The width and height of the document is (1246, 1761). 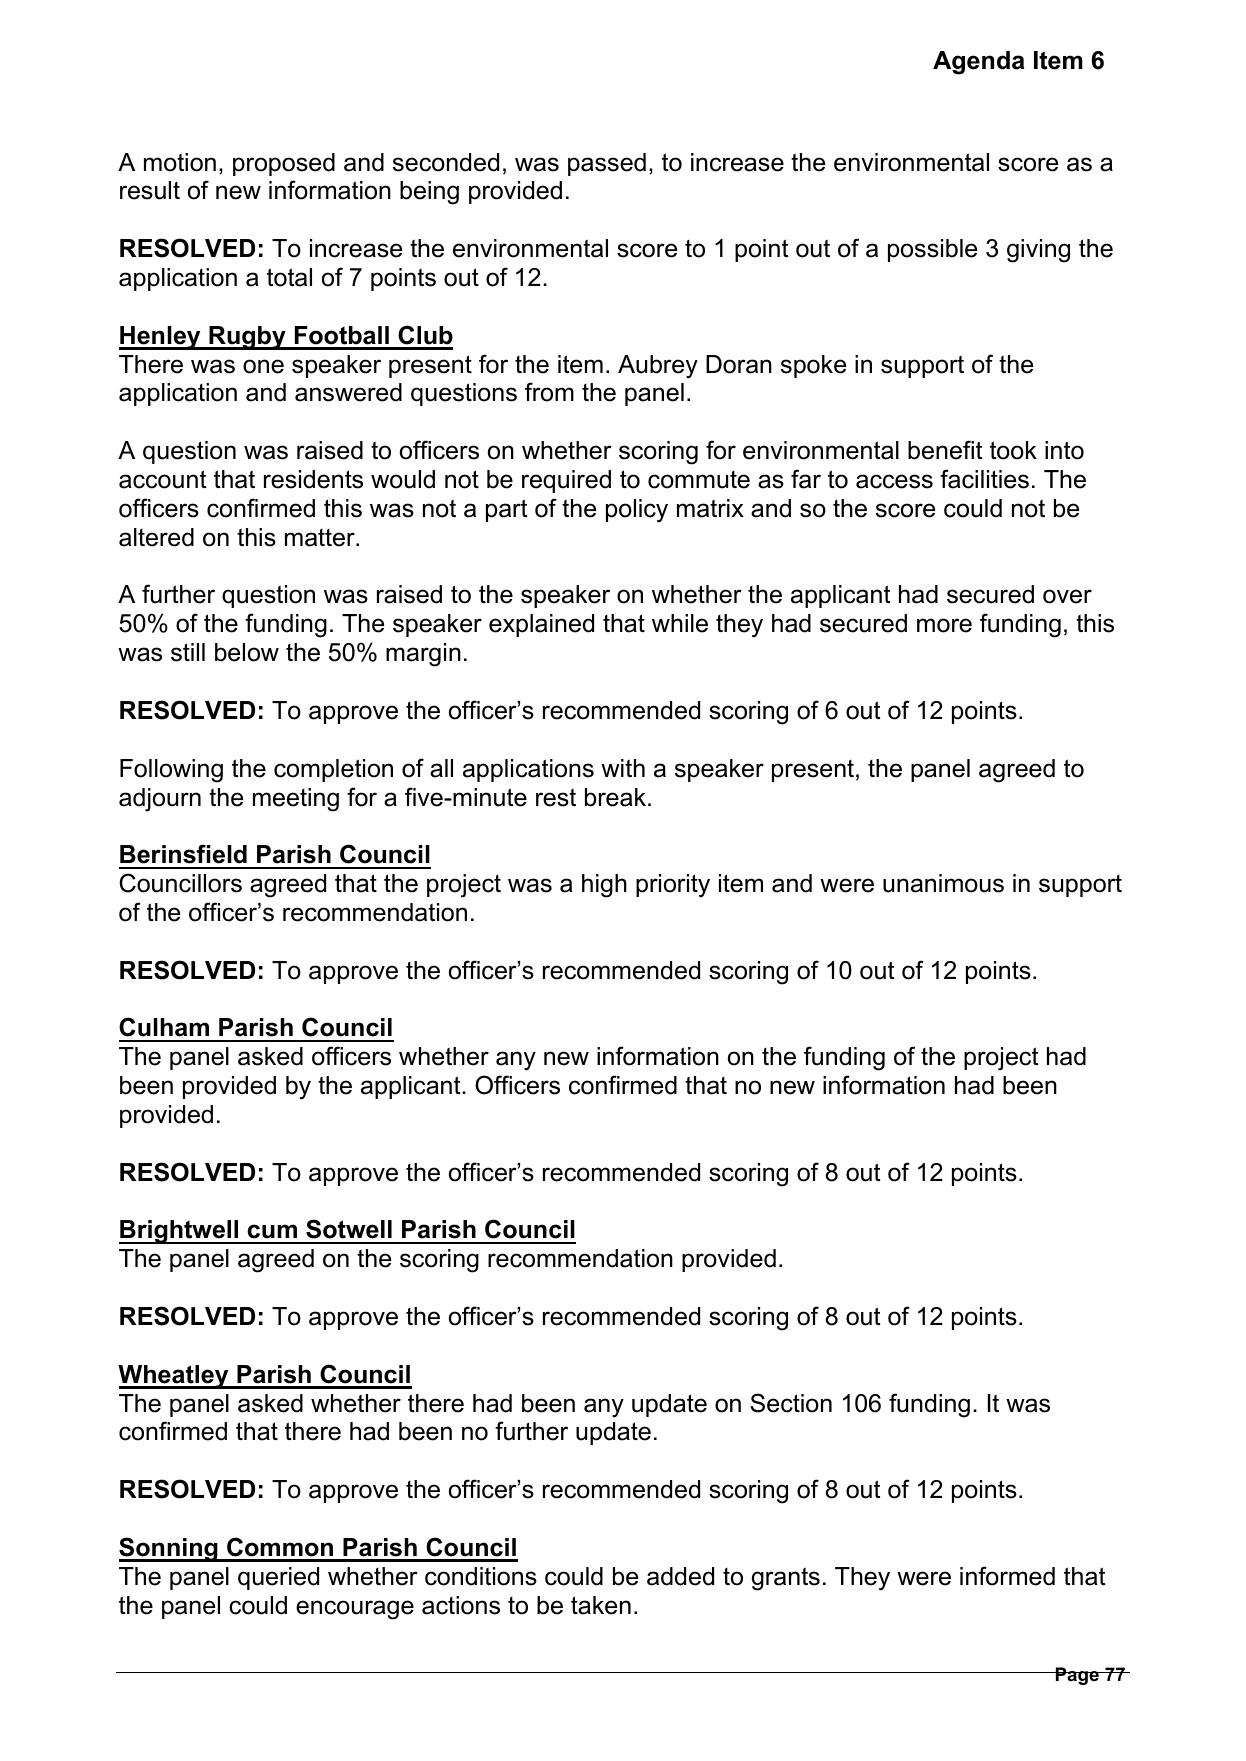 I want to click on residents, so click(x=313, y=479).
